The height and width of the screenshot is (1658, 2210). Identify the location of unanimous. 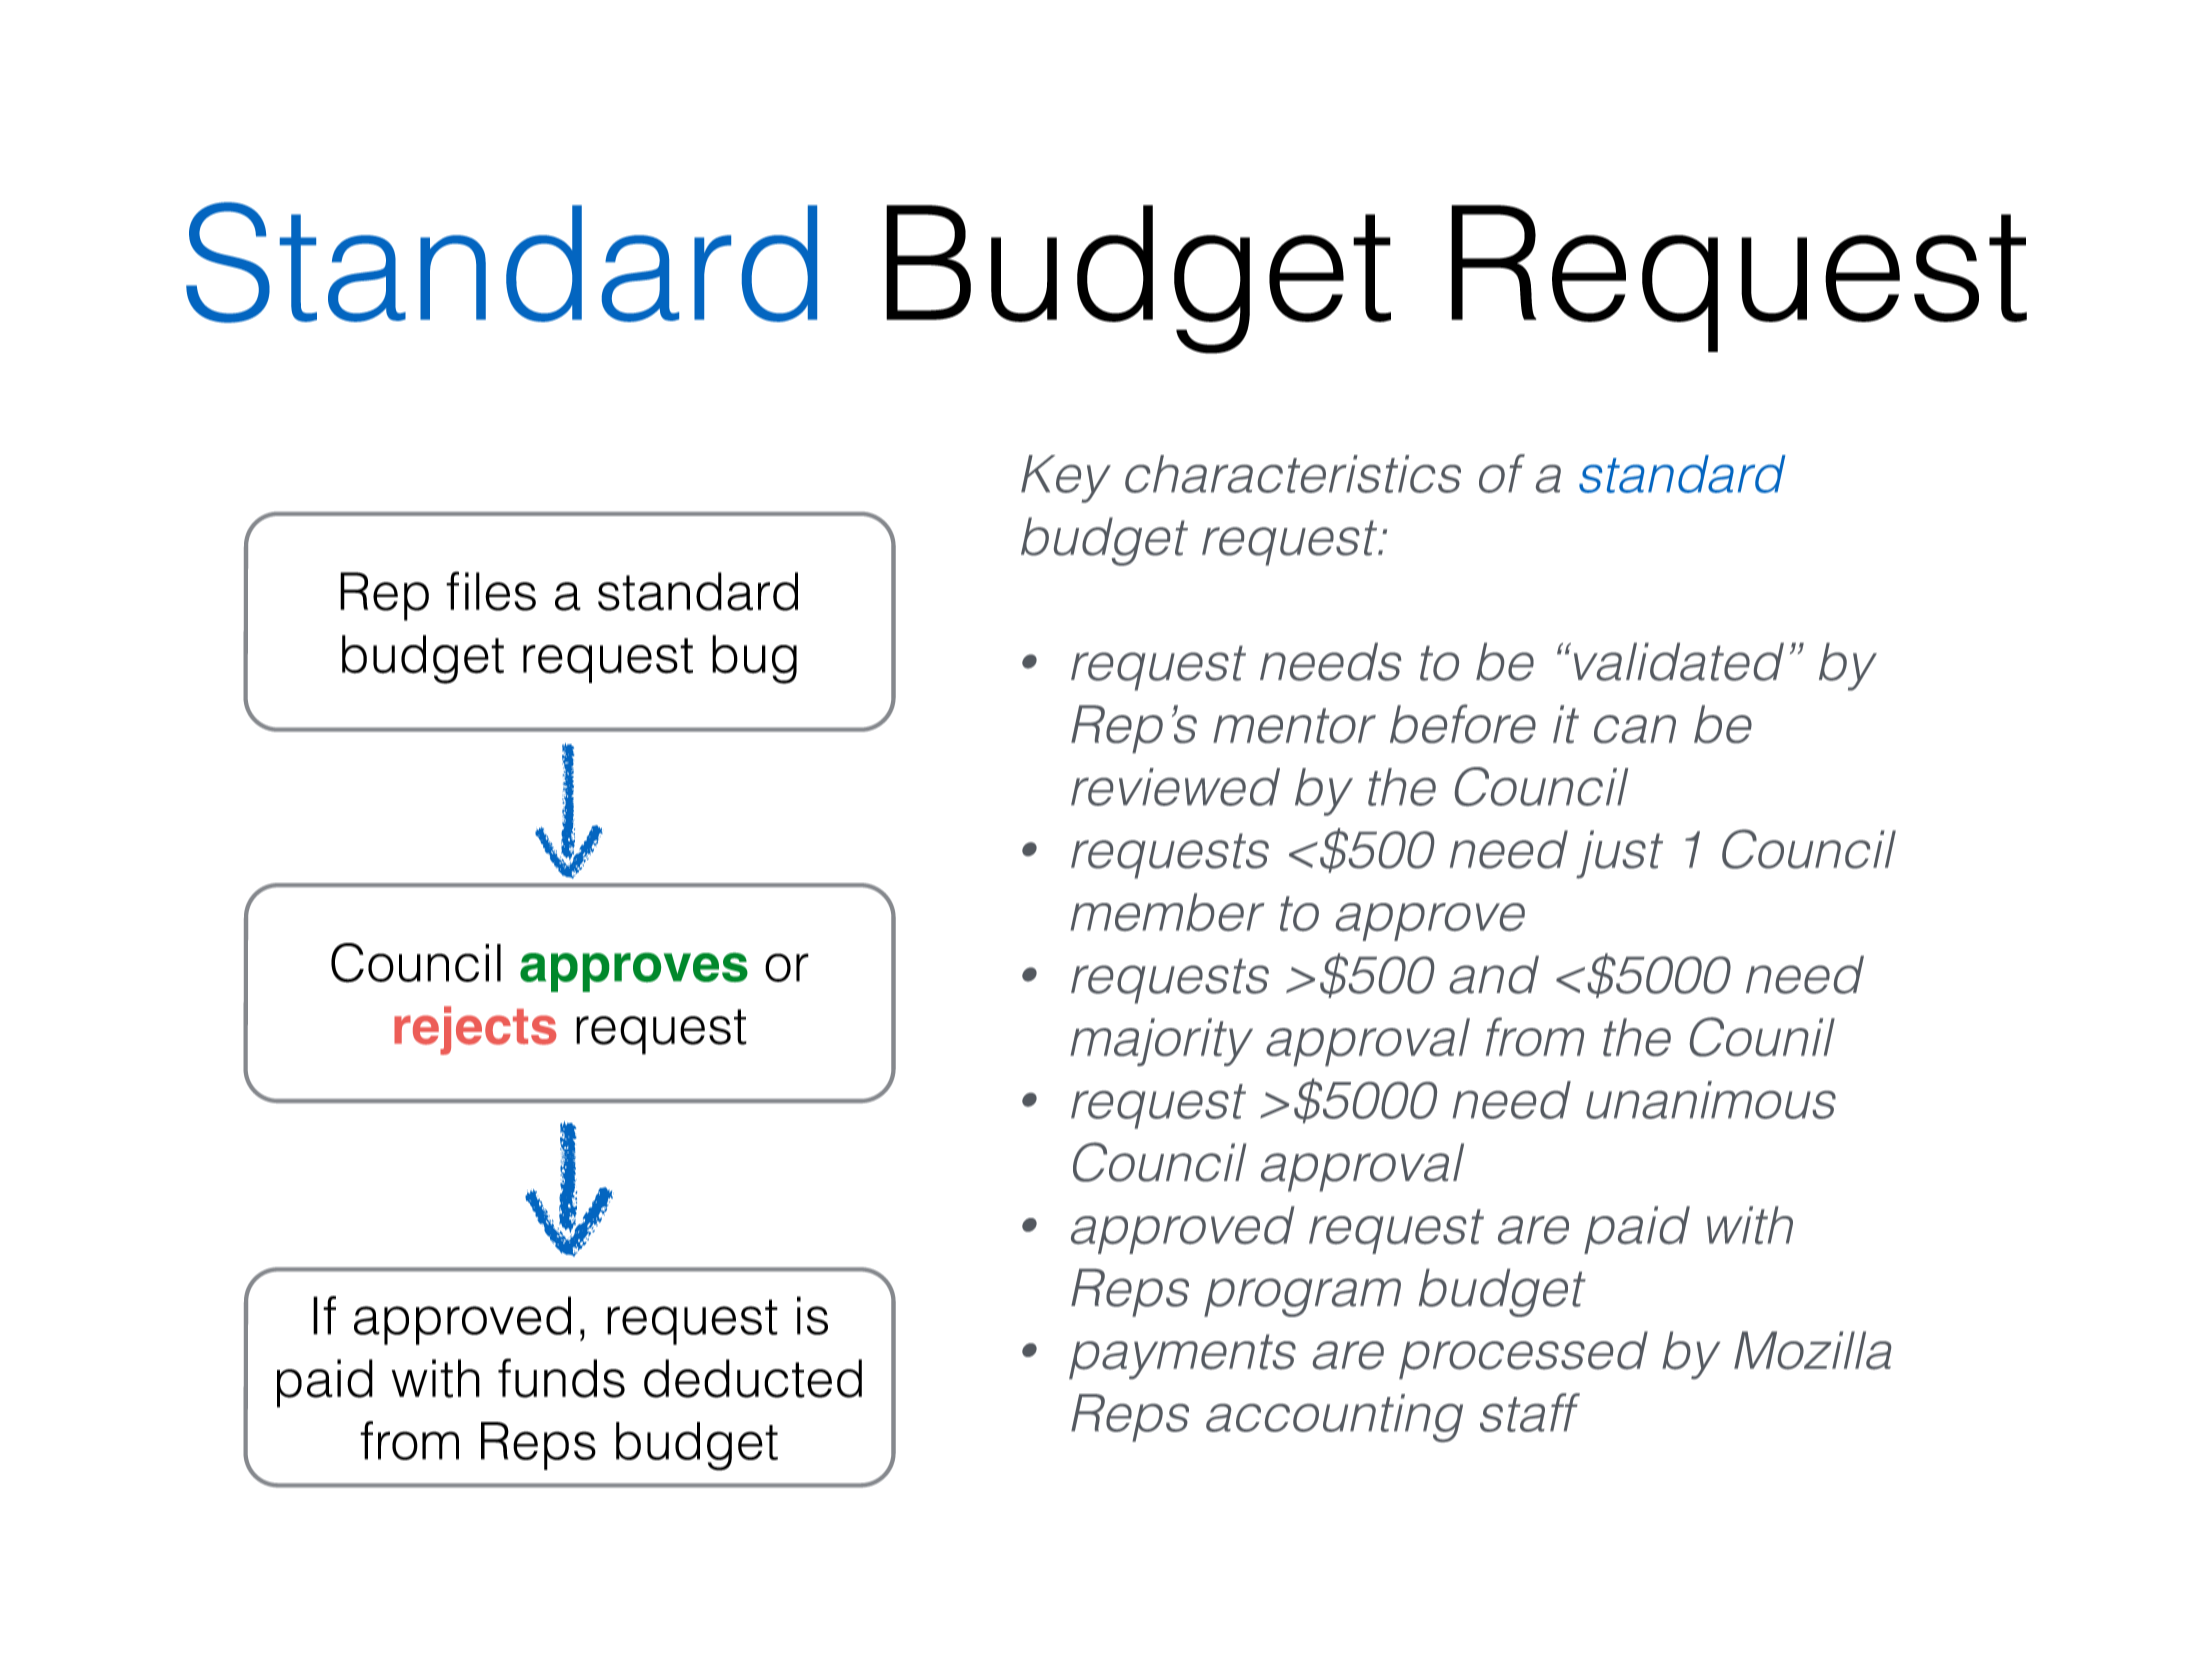
(1711, 1100).
